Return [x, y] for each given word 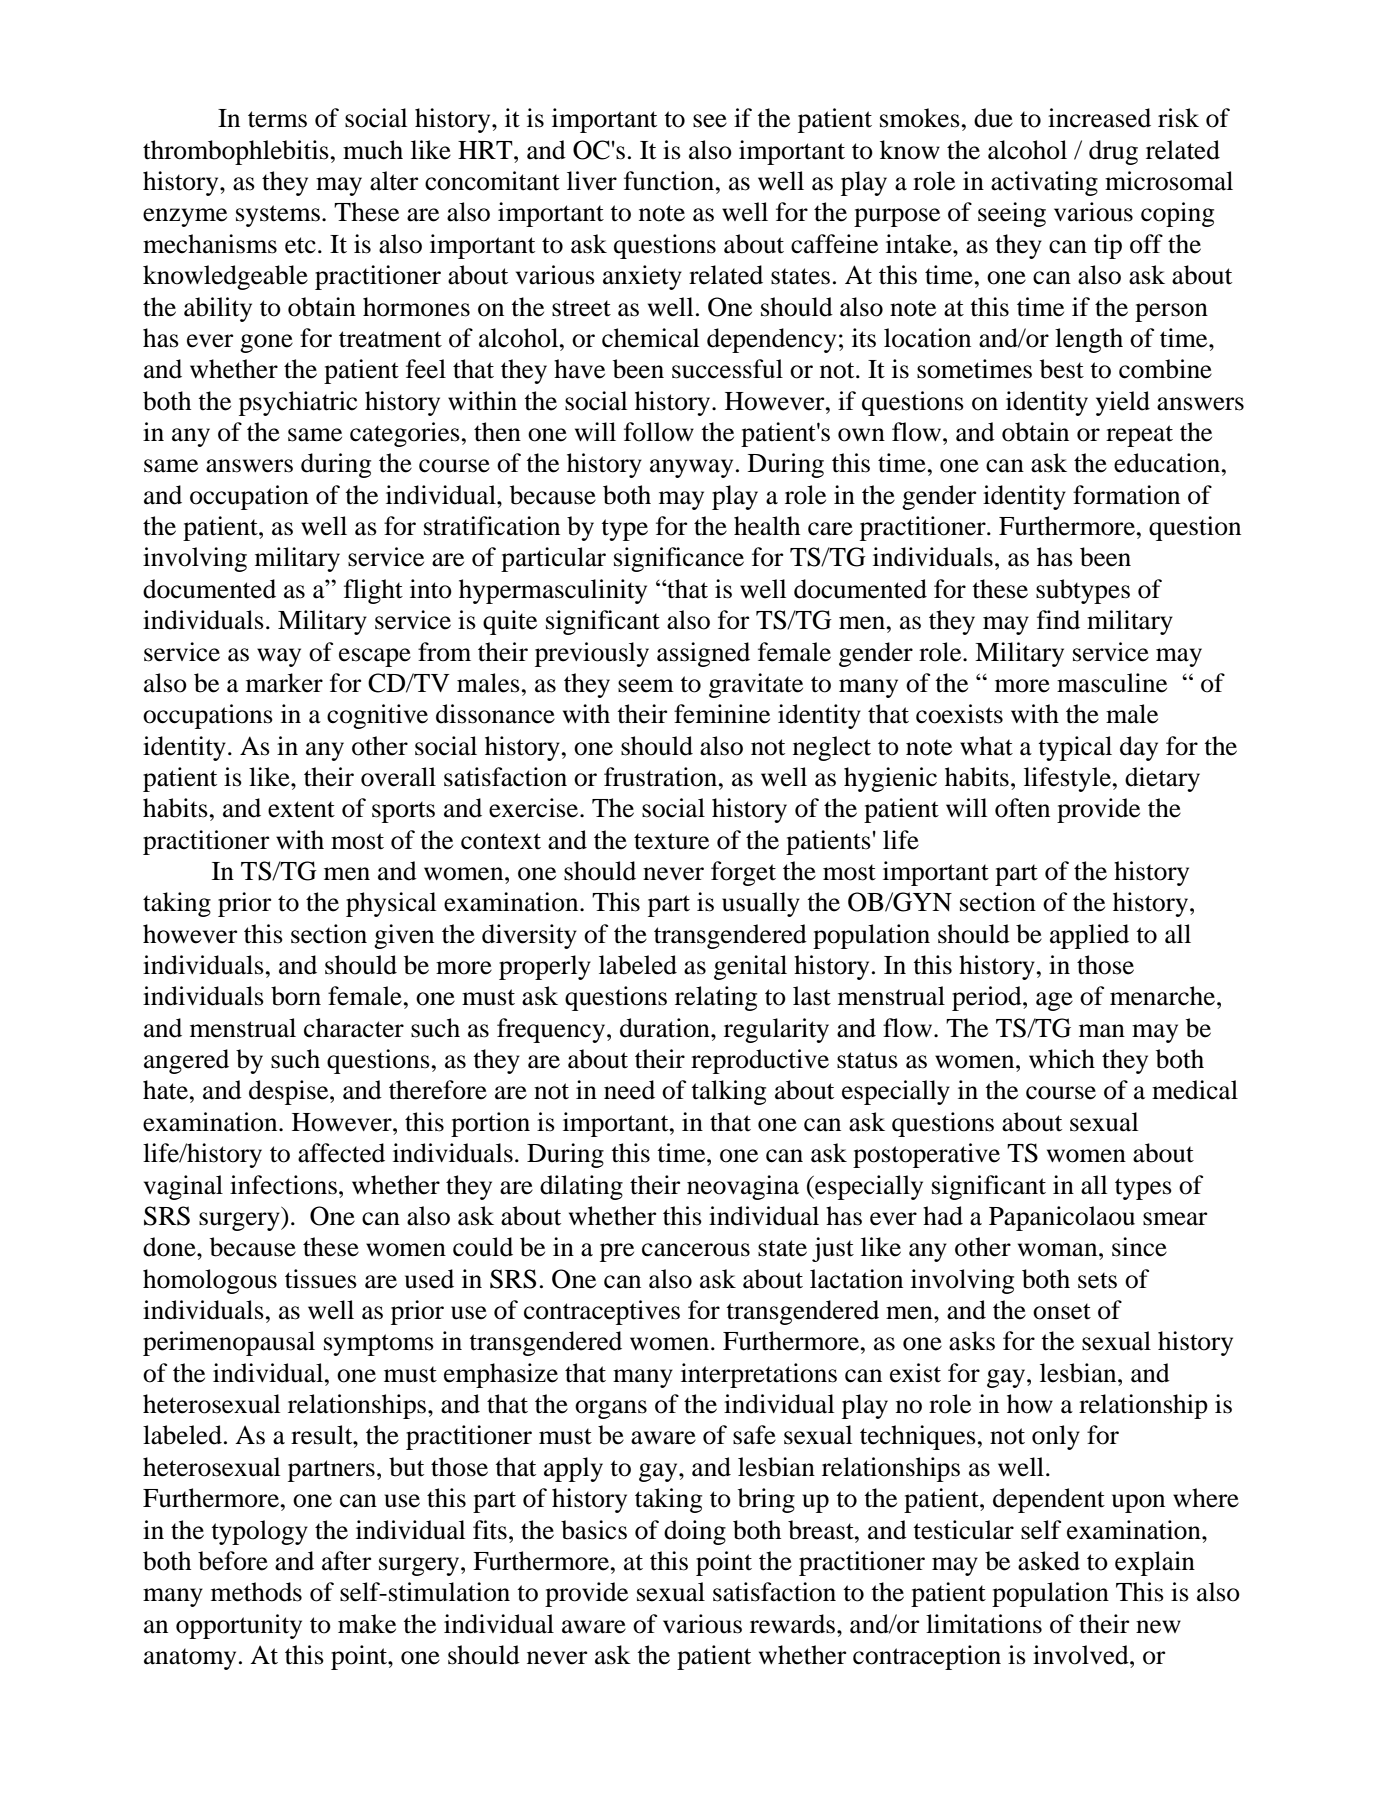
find [1058, 620]
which [1062, 1059]
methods [256, 1592]
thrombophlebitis [236, 152]
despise [290, 1092]
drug [1113, 152]
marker [284, 683]
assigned [703, 654]
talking [728, 1092]
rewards [792, 1624]
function [670, 181]
